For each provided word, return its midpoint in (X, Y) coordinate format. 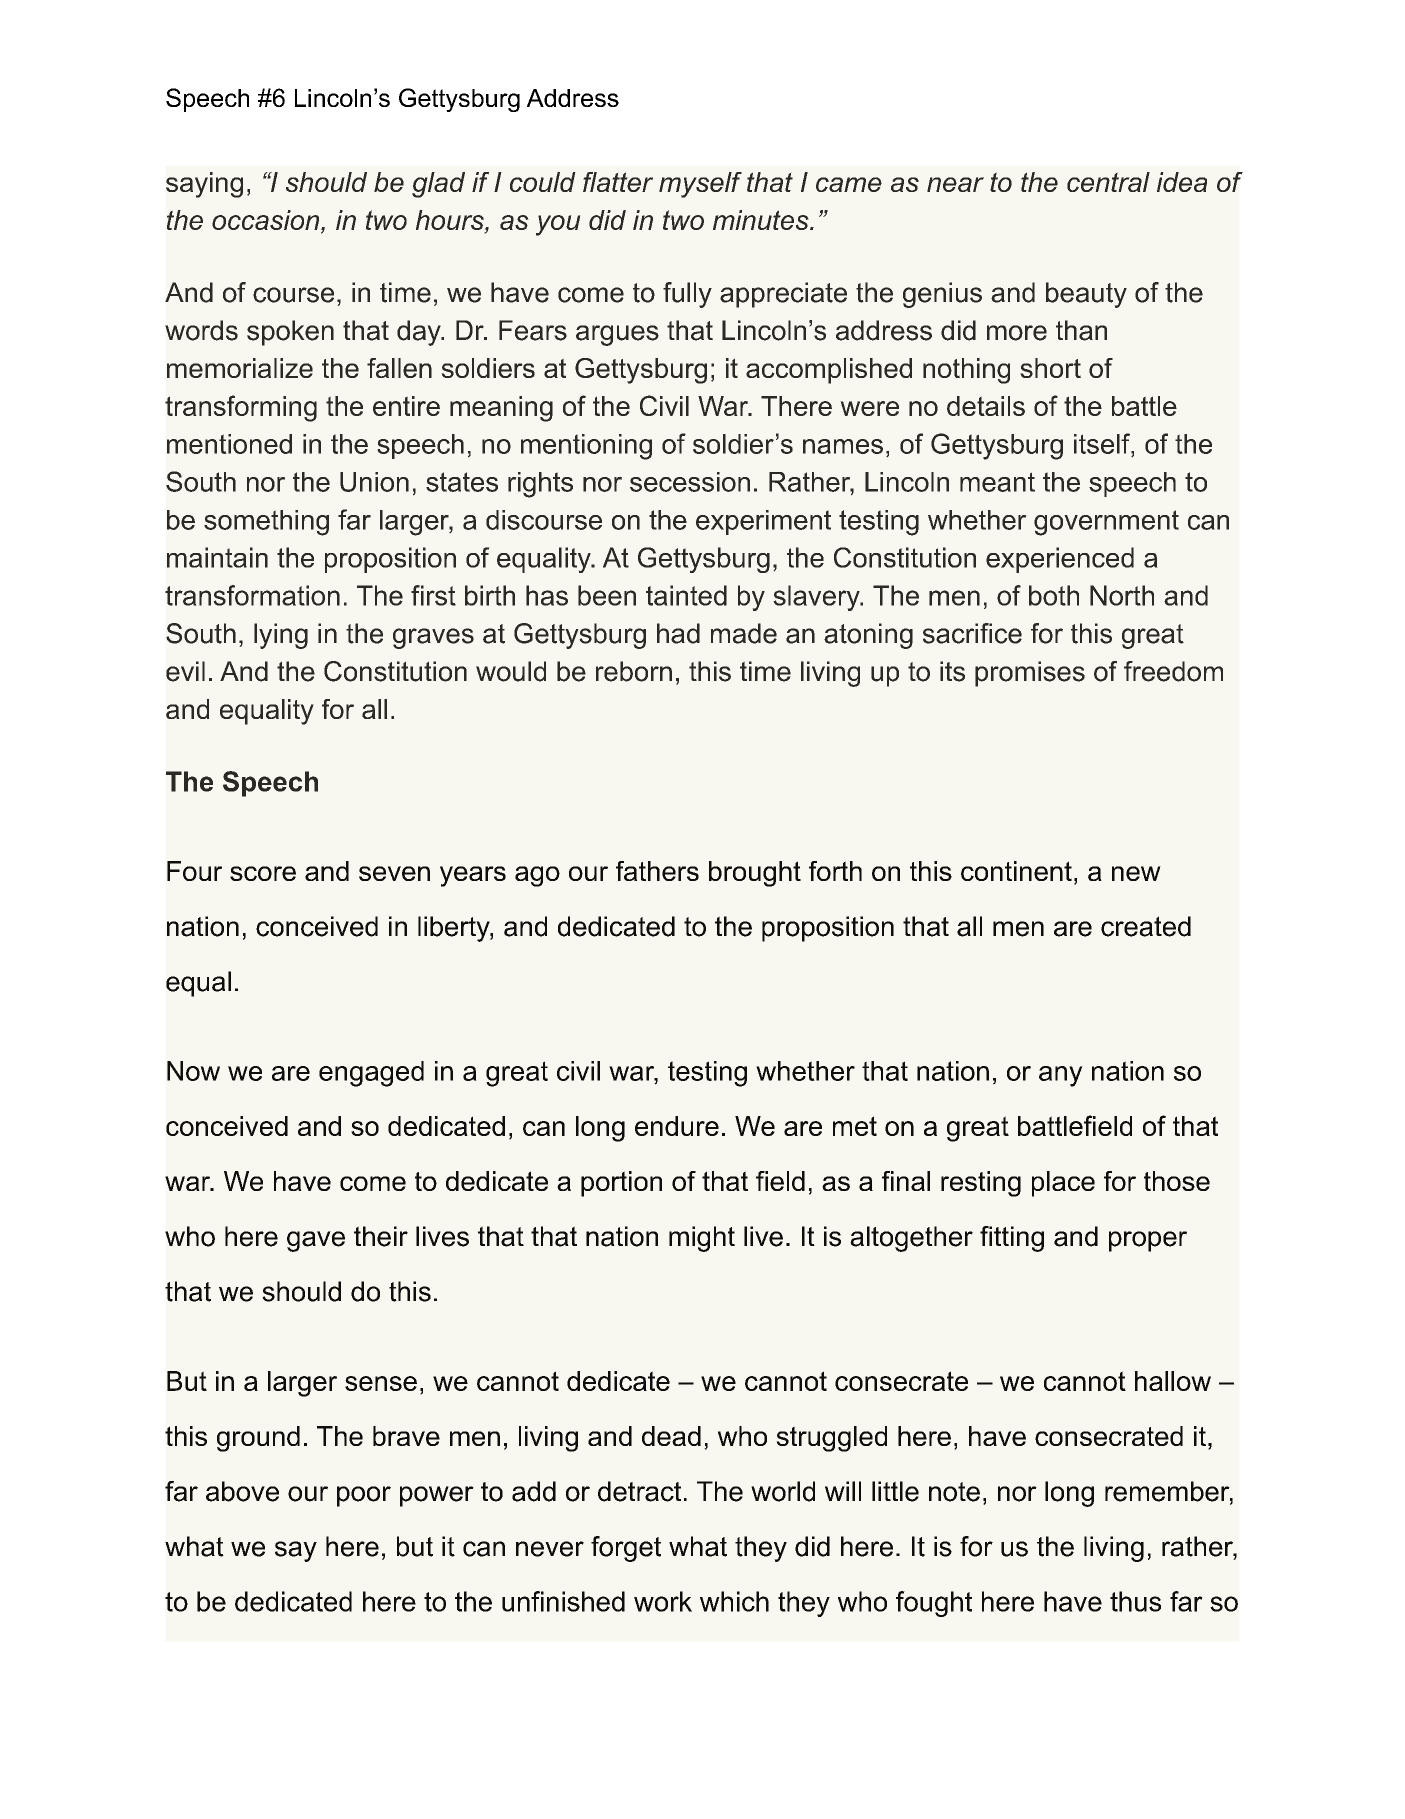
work (663, 1601)
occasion (267, 220)
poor (364, 1496)
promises (1030, 674)
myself (700, 185)
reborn (634, 671)
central (1108, 182)
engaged (371, 1074)
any (1061, 1076)
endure (677, 1126)
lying (281, 636)
